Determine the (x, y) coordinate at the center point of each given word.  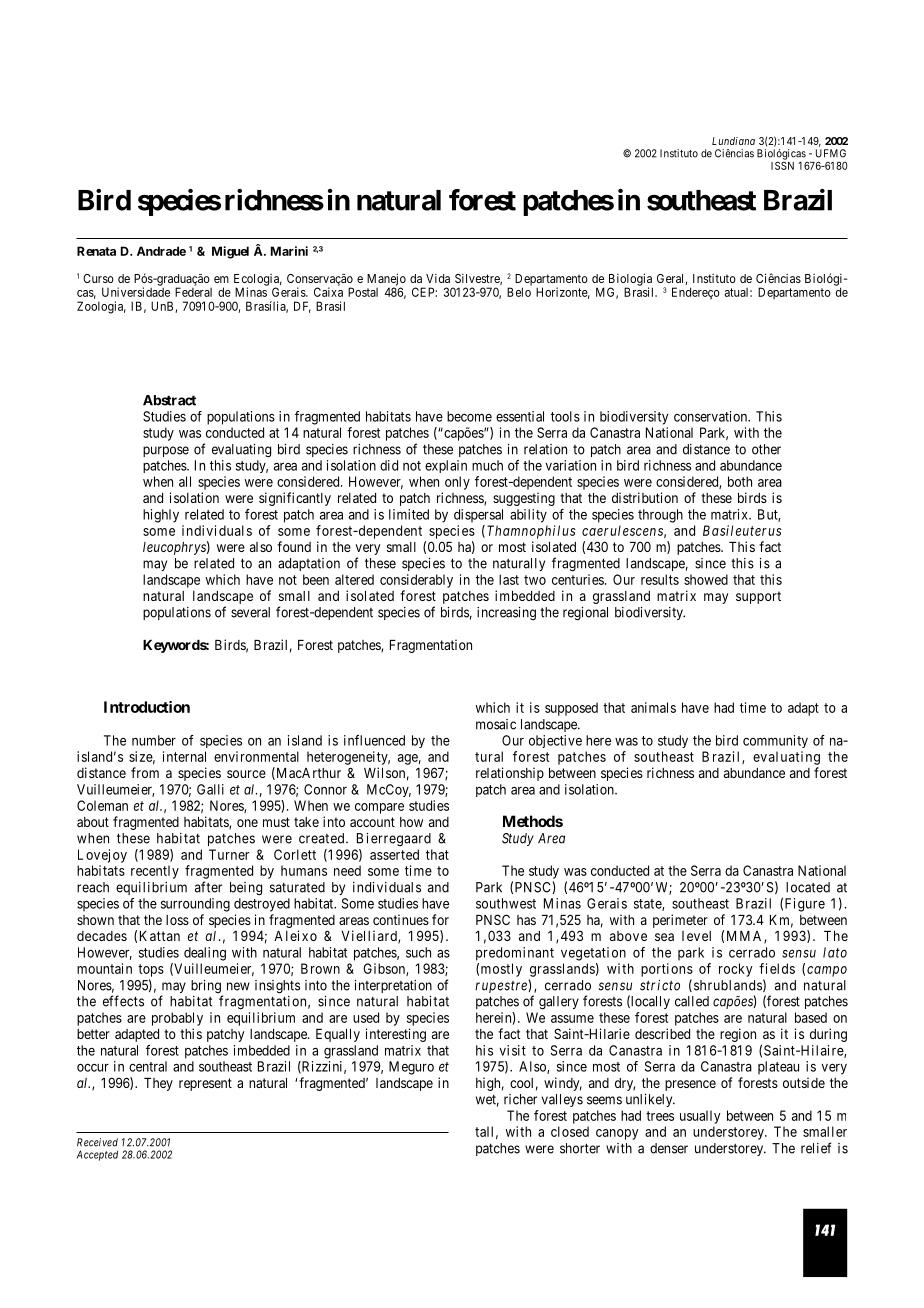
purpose (166, 451)
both (740, 481)
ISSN (782, 165)
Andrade (161, 251)
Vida (438, 278)
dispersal (478, 516)
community (775, 741)
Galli (210, 789)
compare (379, 808)
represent (205, 1084)
